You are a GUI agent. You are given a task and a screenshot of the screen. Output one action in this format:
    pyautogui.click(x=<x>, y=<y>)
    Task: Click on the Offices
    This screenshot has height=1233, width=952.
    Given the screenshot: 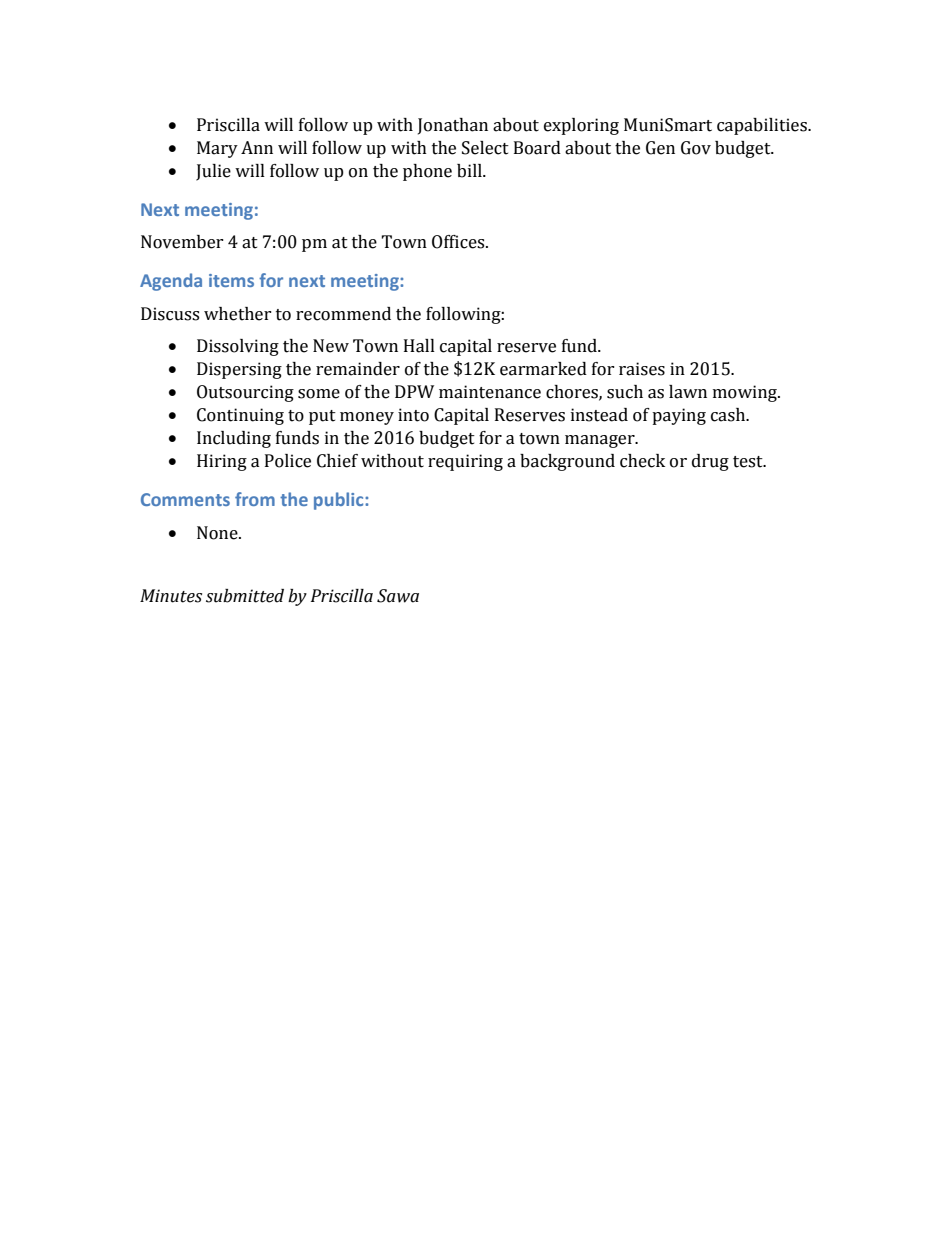 What is the action you would take?
    pyautogui.click(x=459, y=242)
